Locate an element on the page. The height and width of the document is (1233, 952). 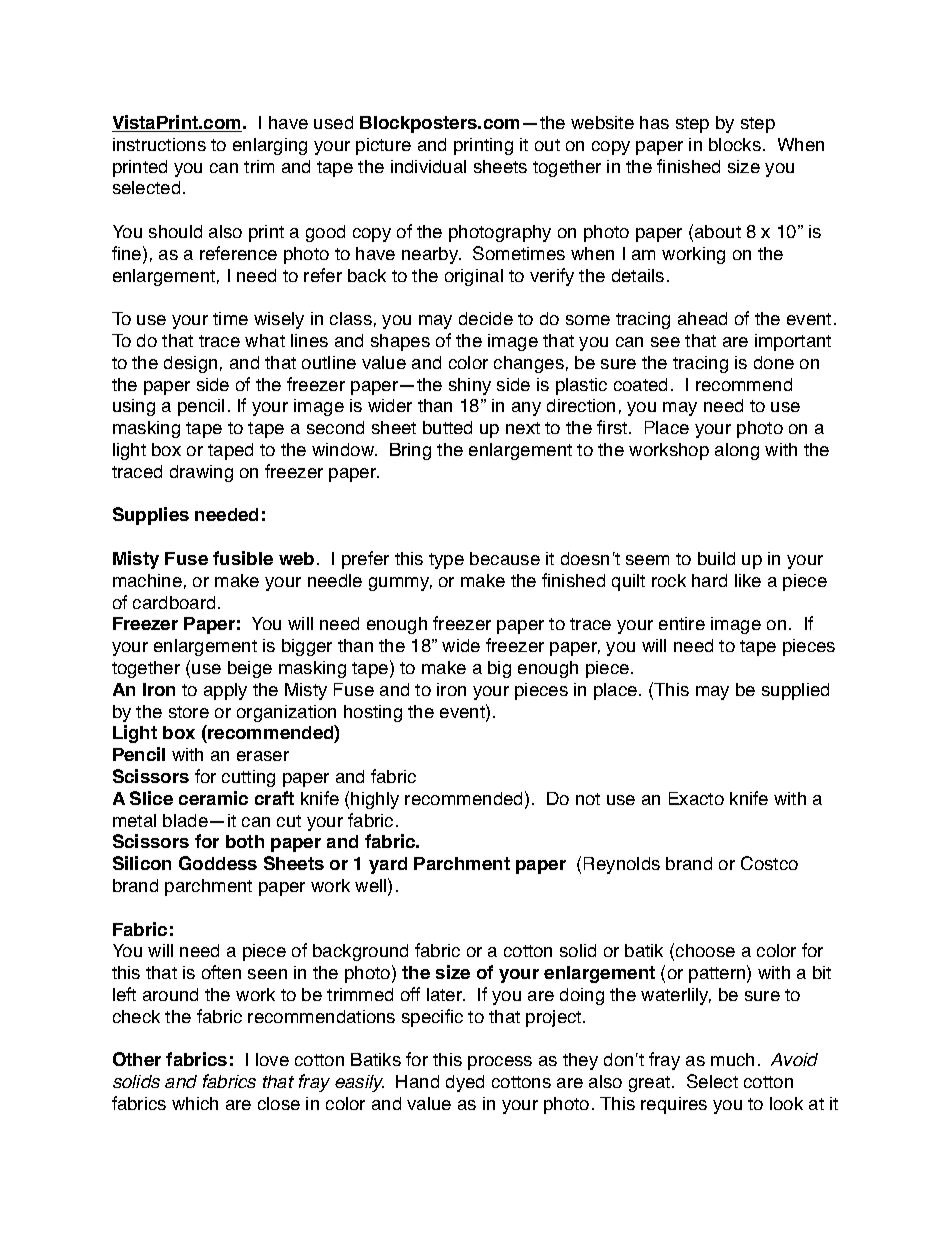
highly is located at coordinates (375, 800).
